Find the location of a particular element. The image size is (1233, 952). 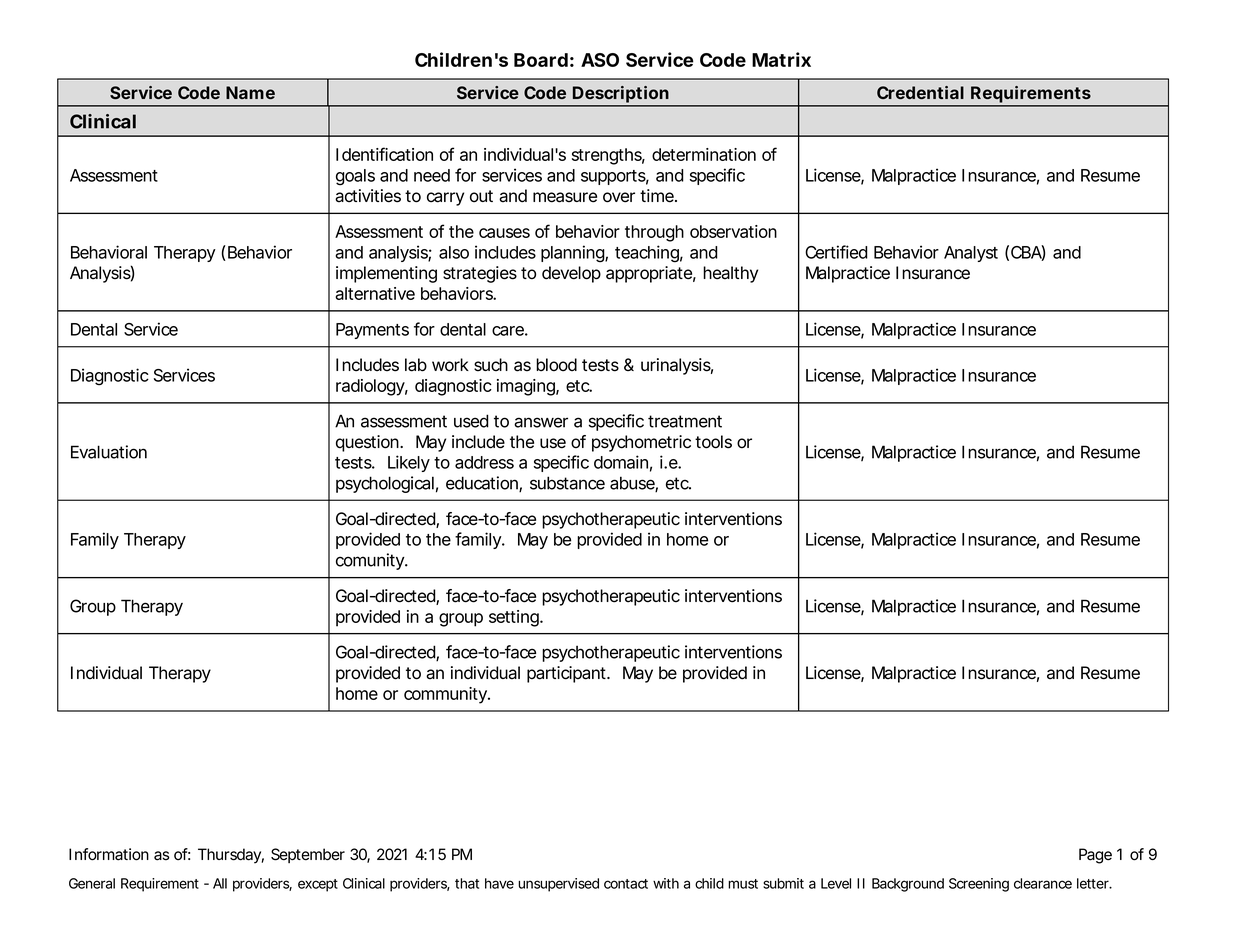

community is located at coordinates (447, 695).
